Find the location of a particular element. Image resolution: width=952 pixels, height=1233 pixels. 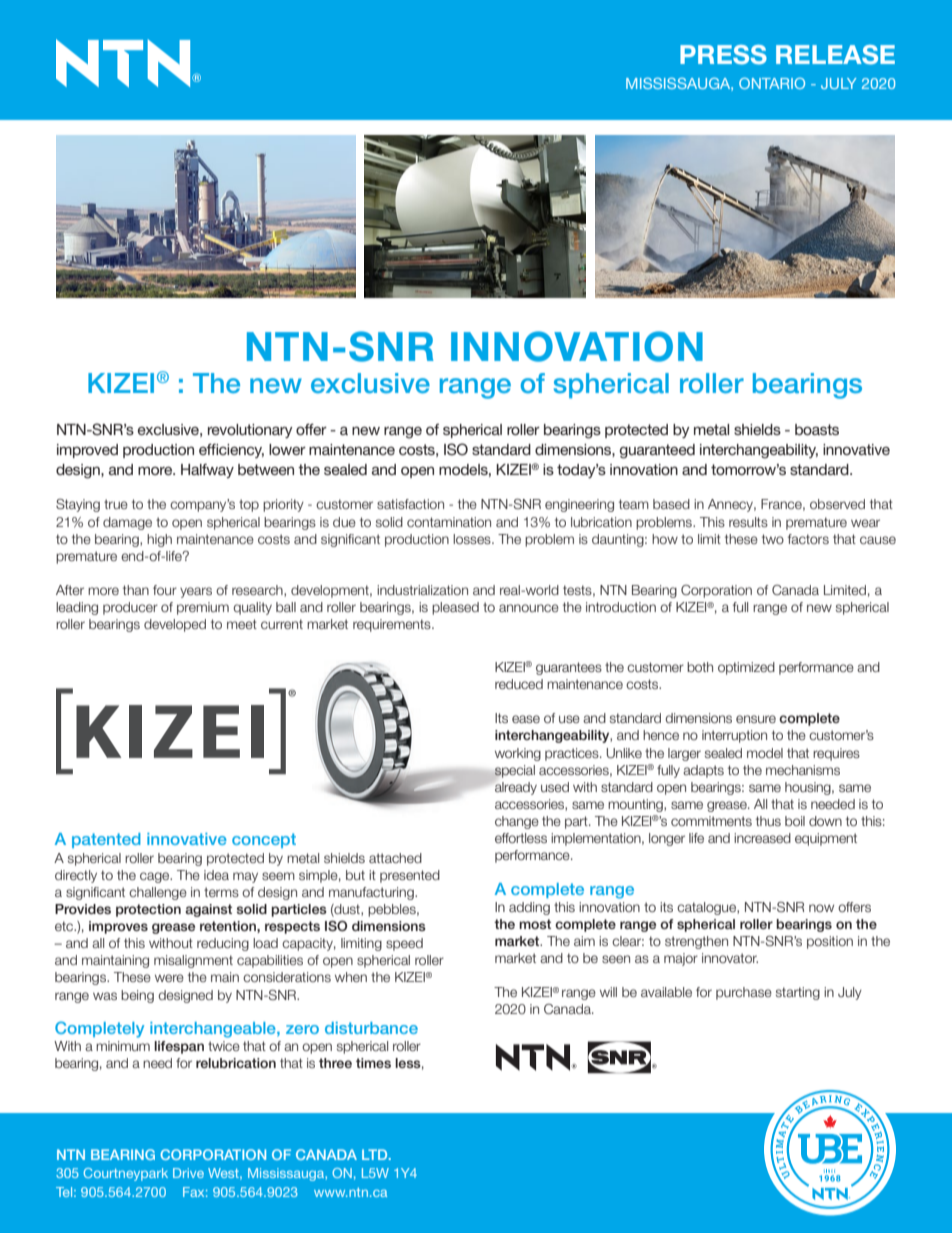

revolutionary is located at coordinates (250, 431).
